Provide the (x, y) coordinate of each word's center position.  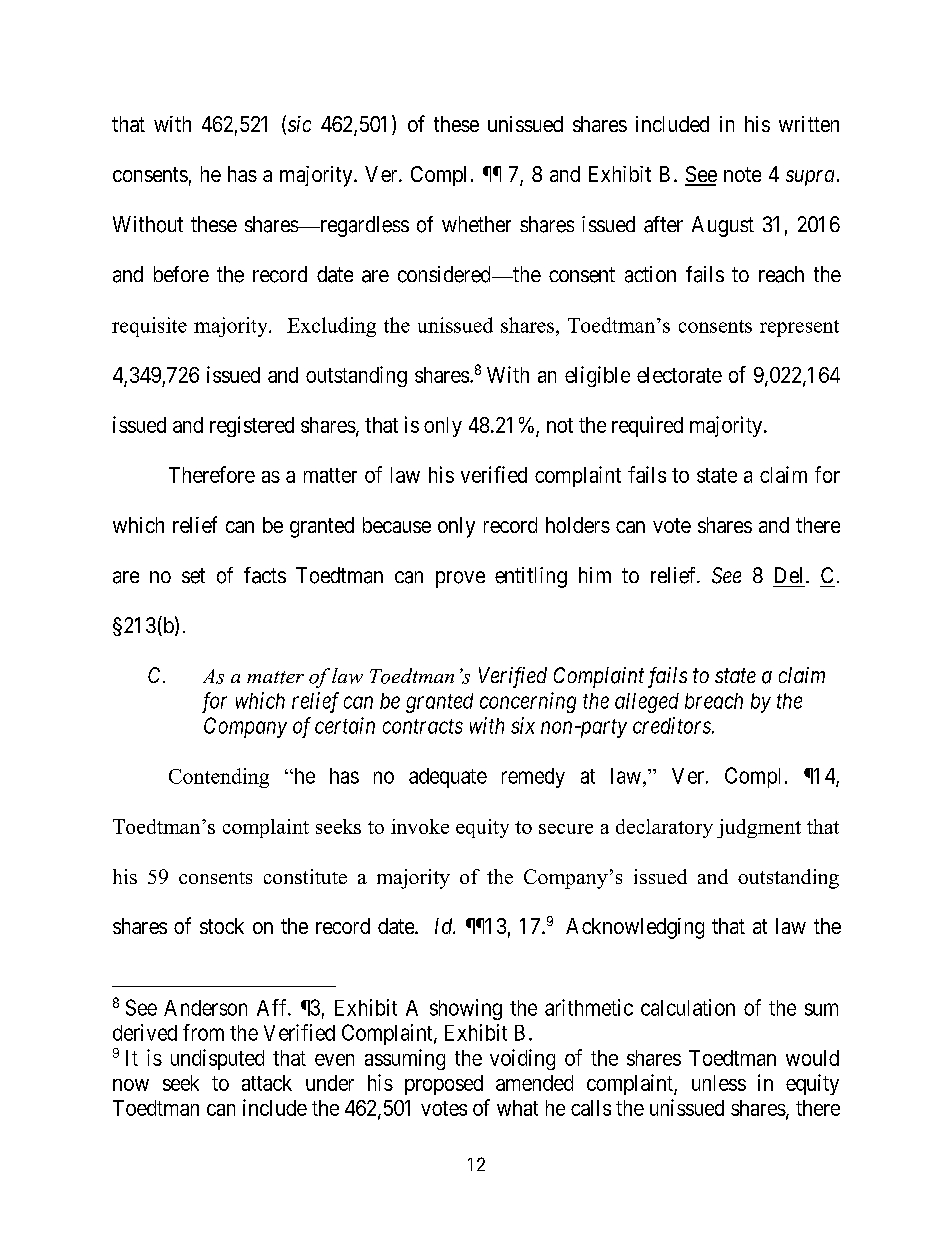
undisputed (217, 1059)
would (812, 1058)
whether (476, 224)
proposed (444, 1085)
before (181, 274)
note (742, 174)
